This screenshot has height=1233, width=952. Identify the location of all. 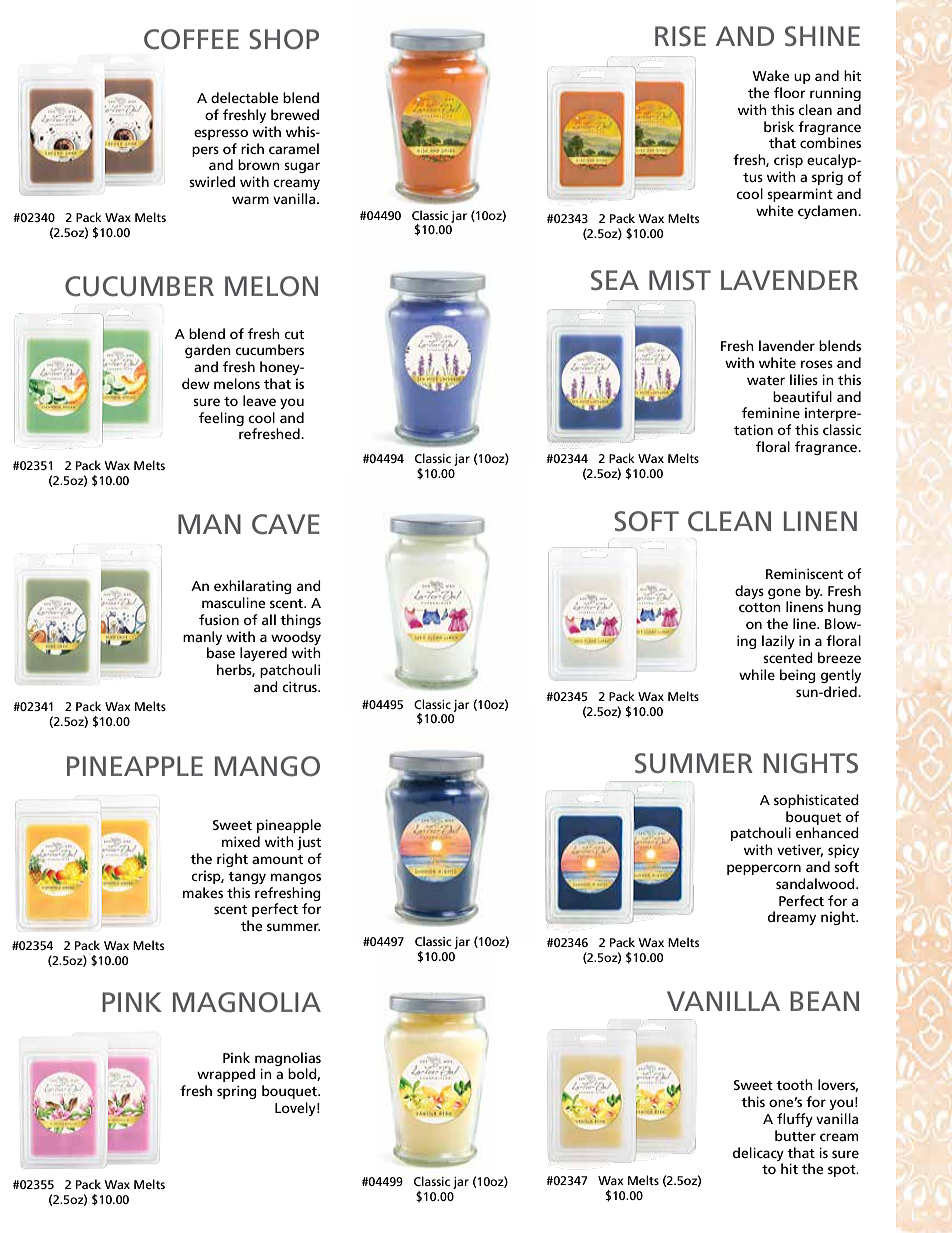
(269, 619).
